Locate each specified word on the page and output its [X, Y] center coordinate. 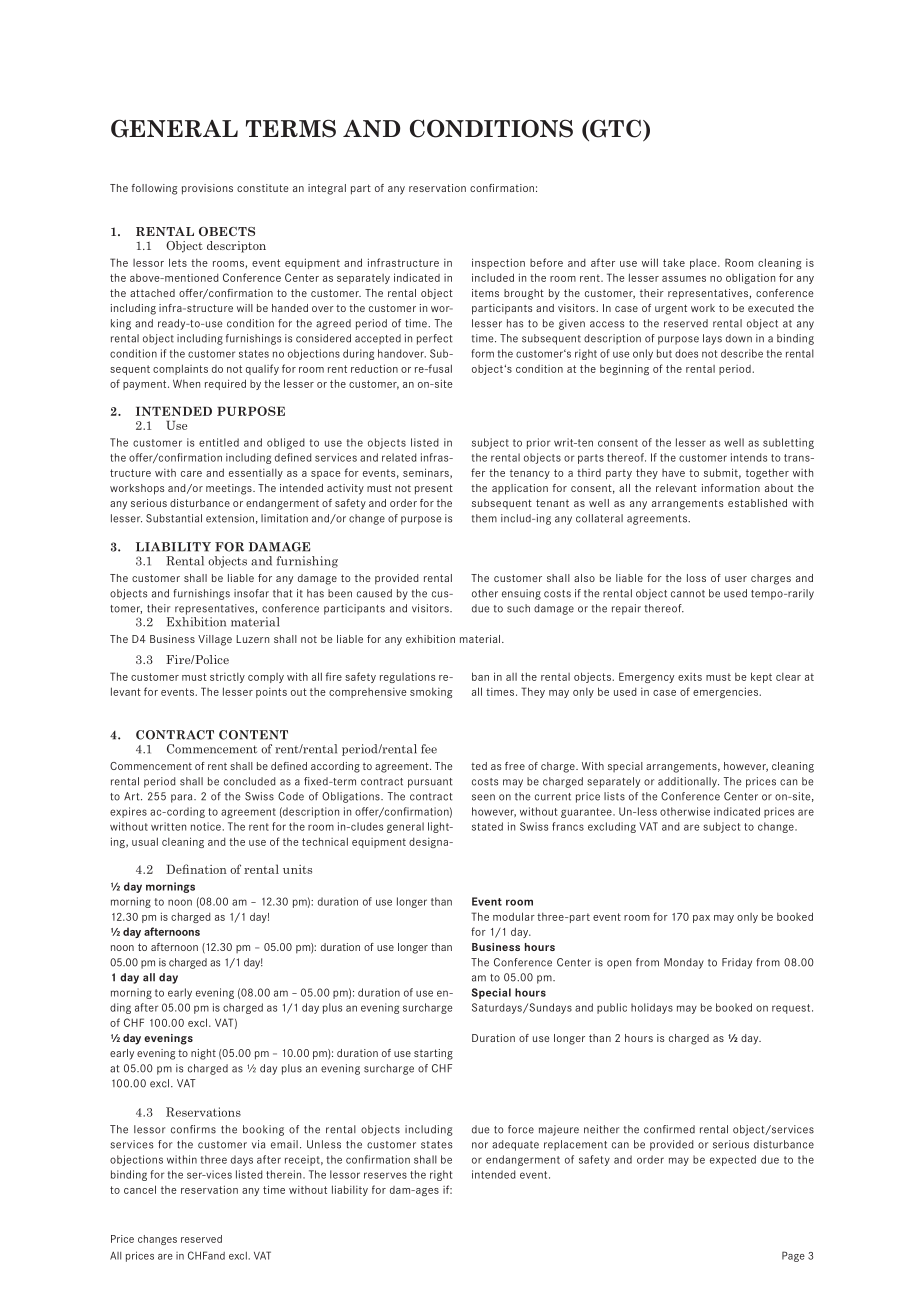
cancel [140, 1189]
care [191, 474]
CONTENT [253, 735]
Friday [737, 963]
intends [749, 457]
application [520, 489]
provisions [207, 189]
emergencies [726, 692]
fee [429, 749]
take [674, 262]
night [203, 1054]
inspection [498, 263]
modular [514, 916]
